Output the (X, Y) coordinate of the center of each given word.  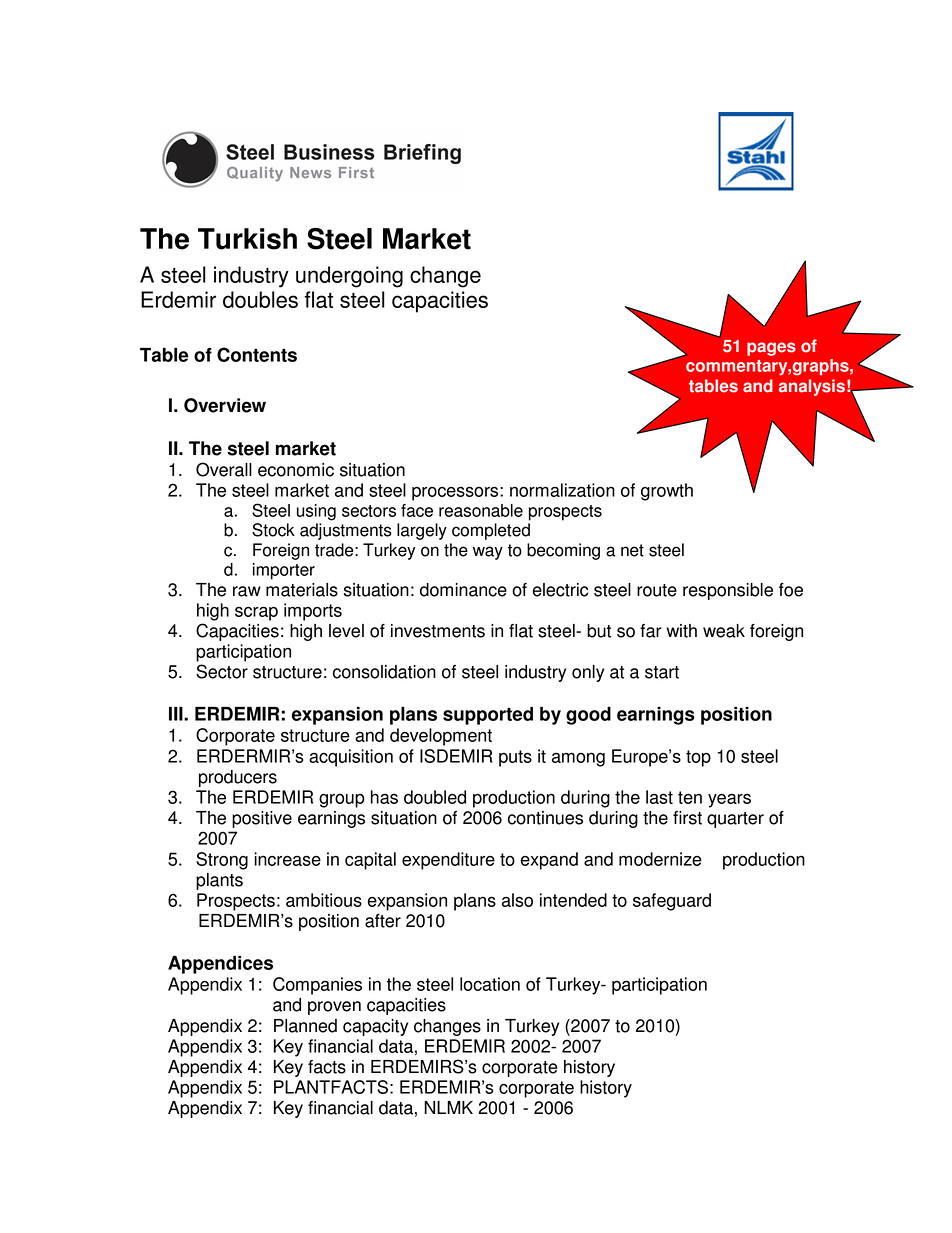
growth (667, 492)
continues (545, 818)
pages (771, 349)
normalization (562, 490)
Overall (224, 469)
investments (438, 631)
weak (724, 631)
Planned (305, 1026)
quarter (735, 820)
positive (262, 819)
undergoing (349, 277)
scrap (256, 613)
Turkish (247, 239)
